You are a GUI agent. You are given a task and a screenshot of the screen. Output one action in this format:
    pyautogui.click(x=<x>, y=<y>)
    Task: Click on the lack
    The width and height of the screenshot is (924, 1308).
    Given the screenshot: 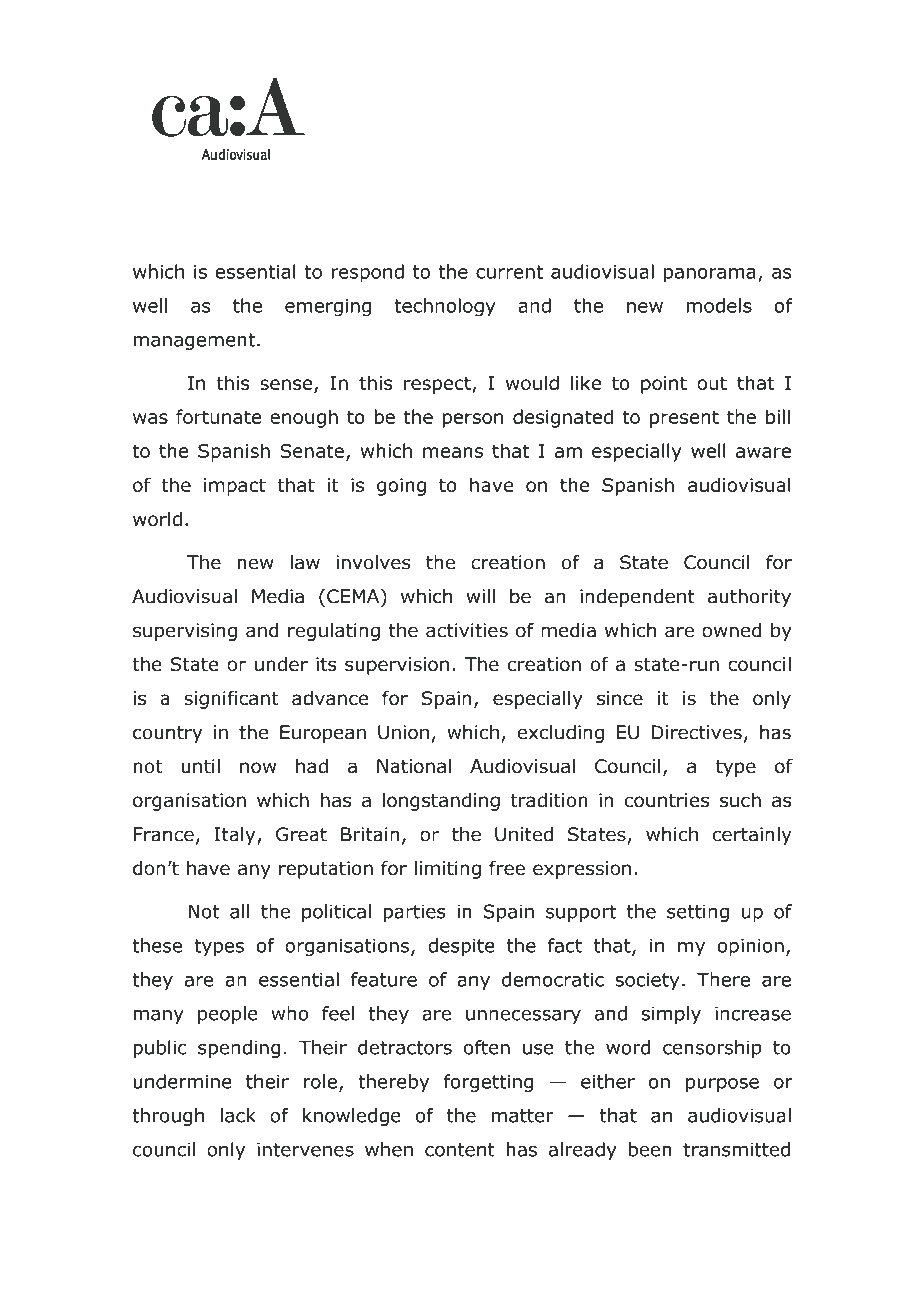 What is the action you would take?
    pyautogui.click(x=238, y=1115)
